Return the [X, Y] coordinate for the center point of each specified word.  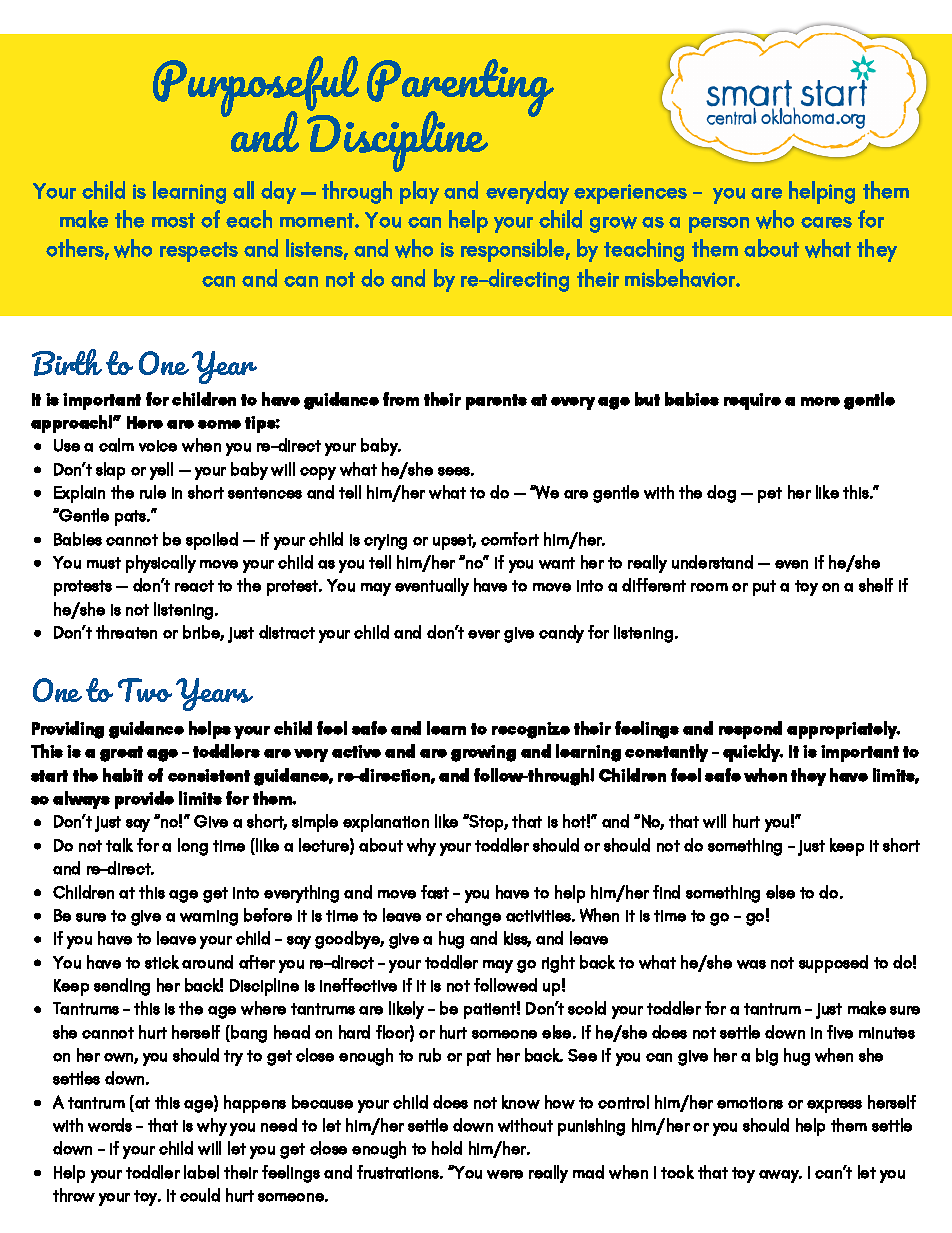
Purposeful [256, 88]
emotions [750, 1103]
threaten [126, 632]
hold [447, 1148]
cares [826, 222]
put [764, 588]
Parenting [460, 89]
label [201, 1172]
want [557, 563]
